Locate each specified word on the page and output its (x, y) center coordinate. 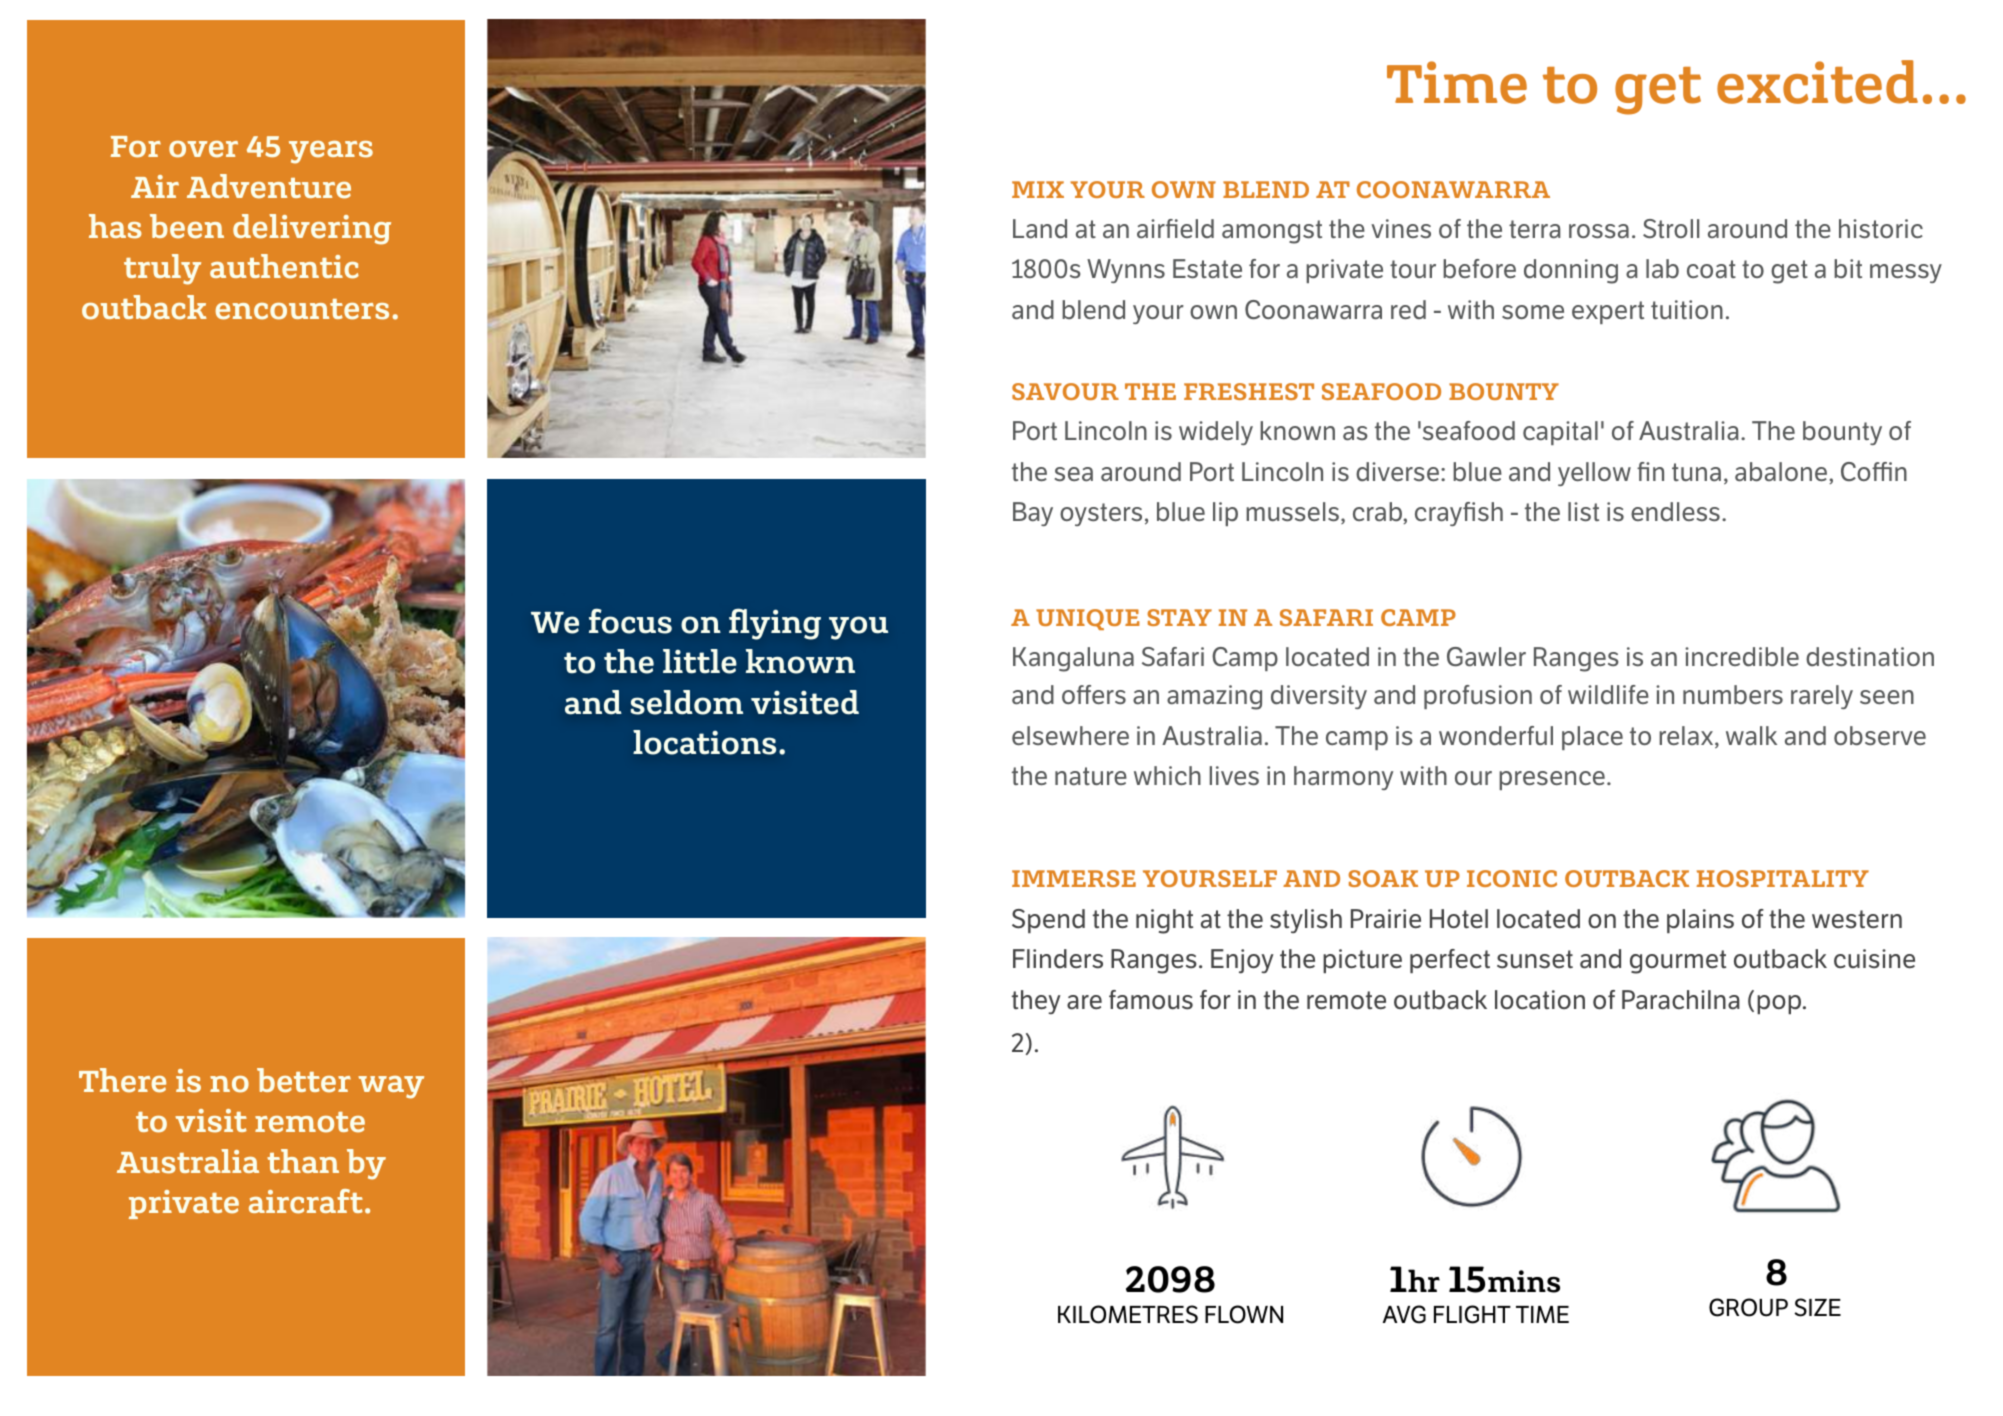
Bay (1033, 514)
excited (1817, 82)
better (304, 1080)
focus (630, 621)
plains (1700, 921)
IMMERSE (1074, 878)
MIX (1038, 189)
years (331, 152)
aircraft (306, 1201)
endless (1675, 511)
